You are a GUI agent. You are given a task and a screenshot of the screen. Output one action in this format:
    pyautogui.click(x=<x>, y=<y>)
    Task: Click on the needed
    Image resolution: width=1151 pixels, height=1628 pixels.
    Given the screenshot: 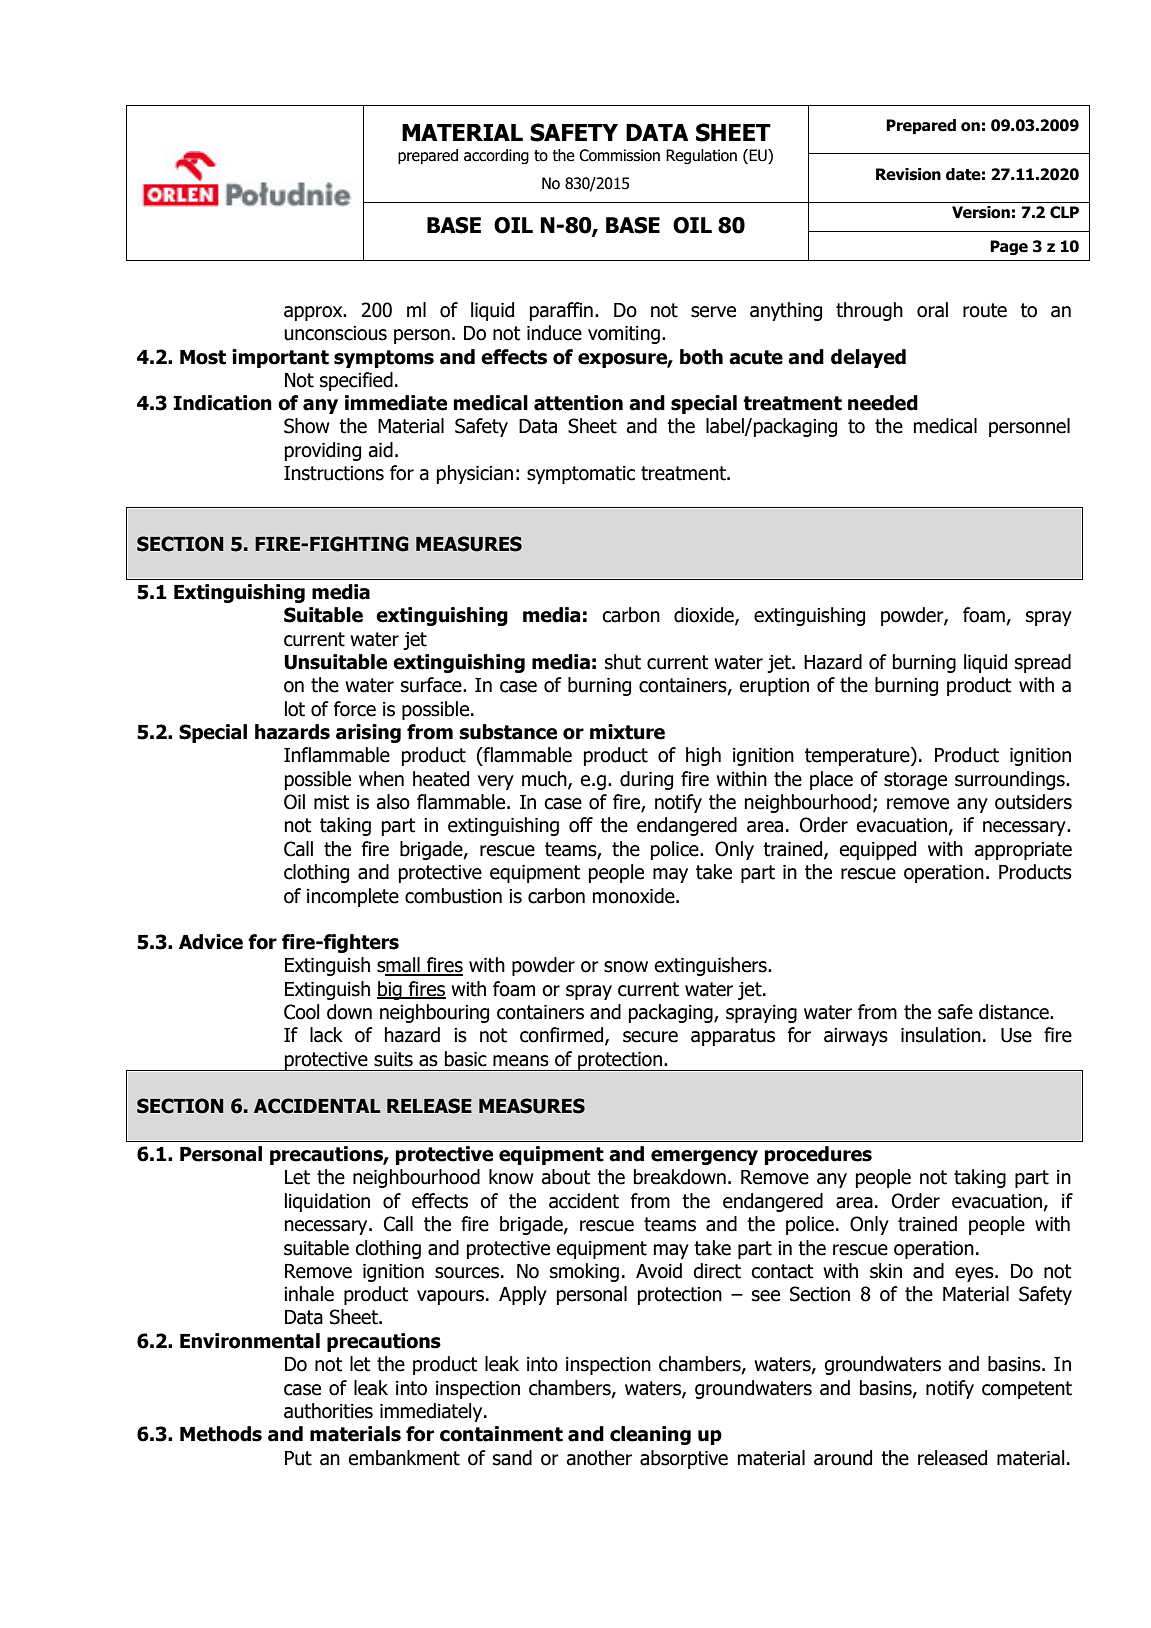 What is the action you would take?
    pyautogui.click(x=883, y=403)
